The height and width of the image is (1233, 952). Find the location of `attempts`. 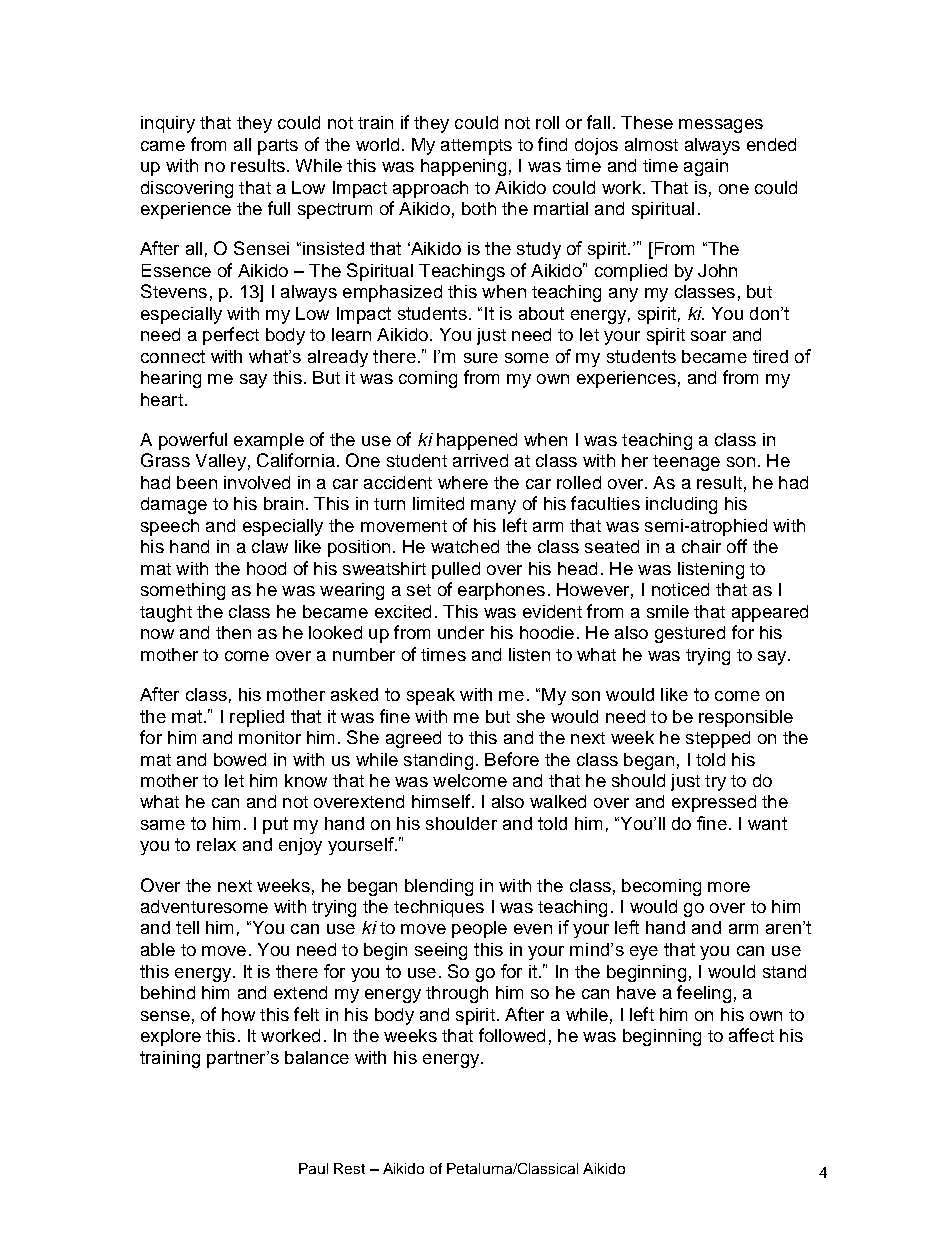

attempts is located at coordinates (476, 147).
